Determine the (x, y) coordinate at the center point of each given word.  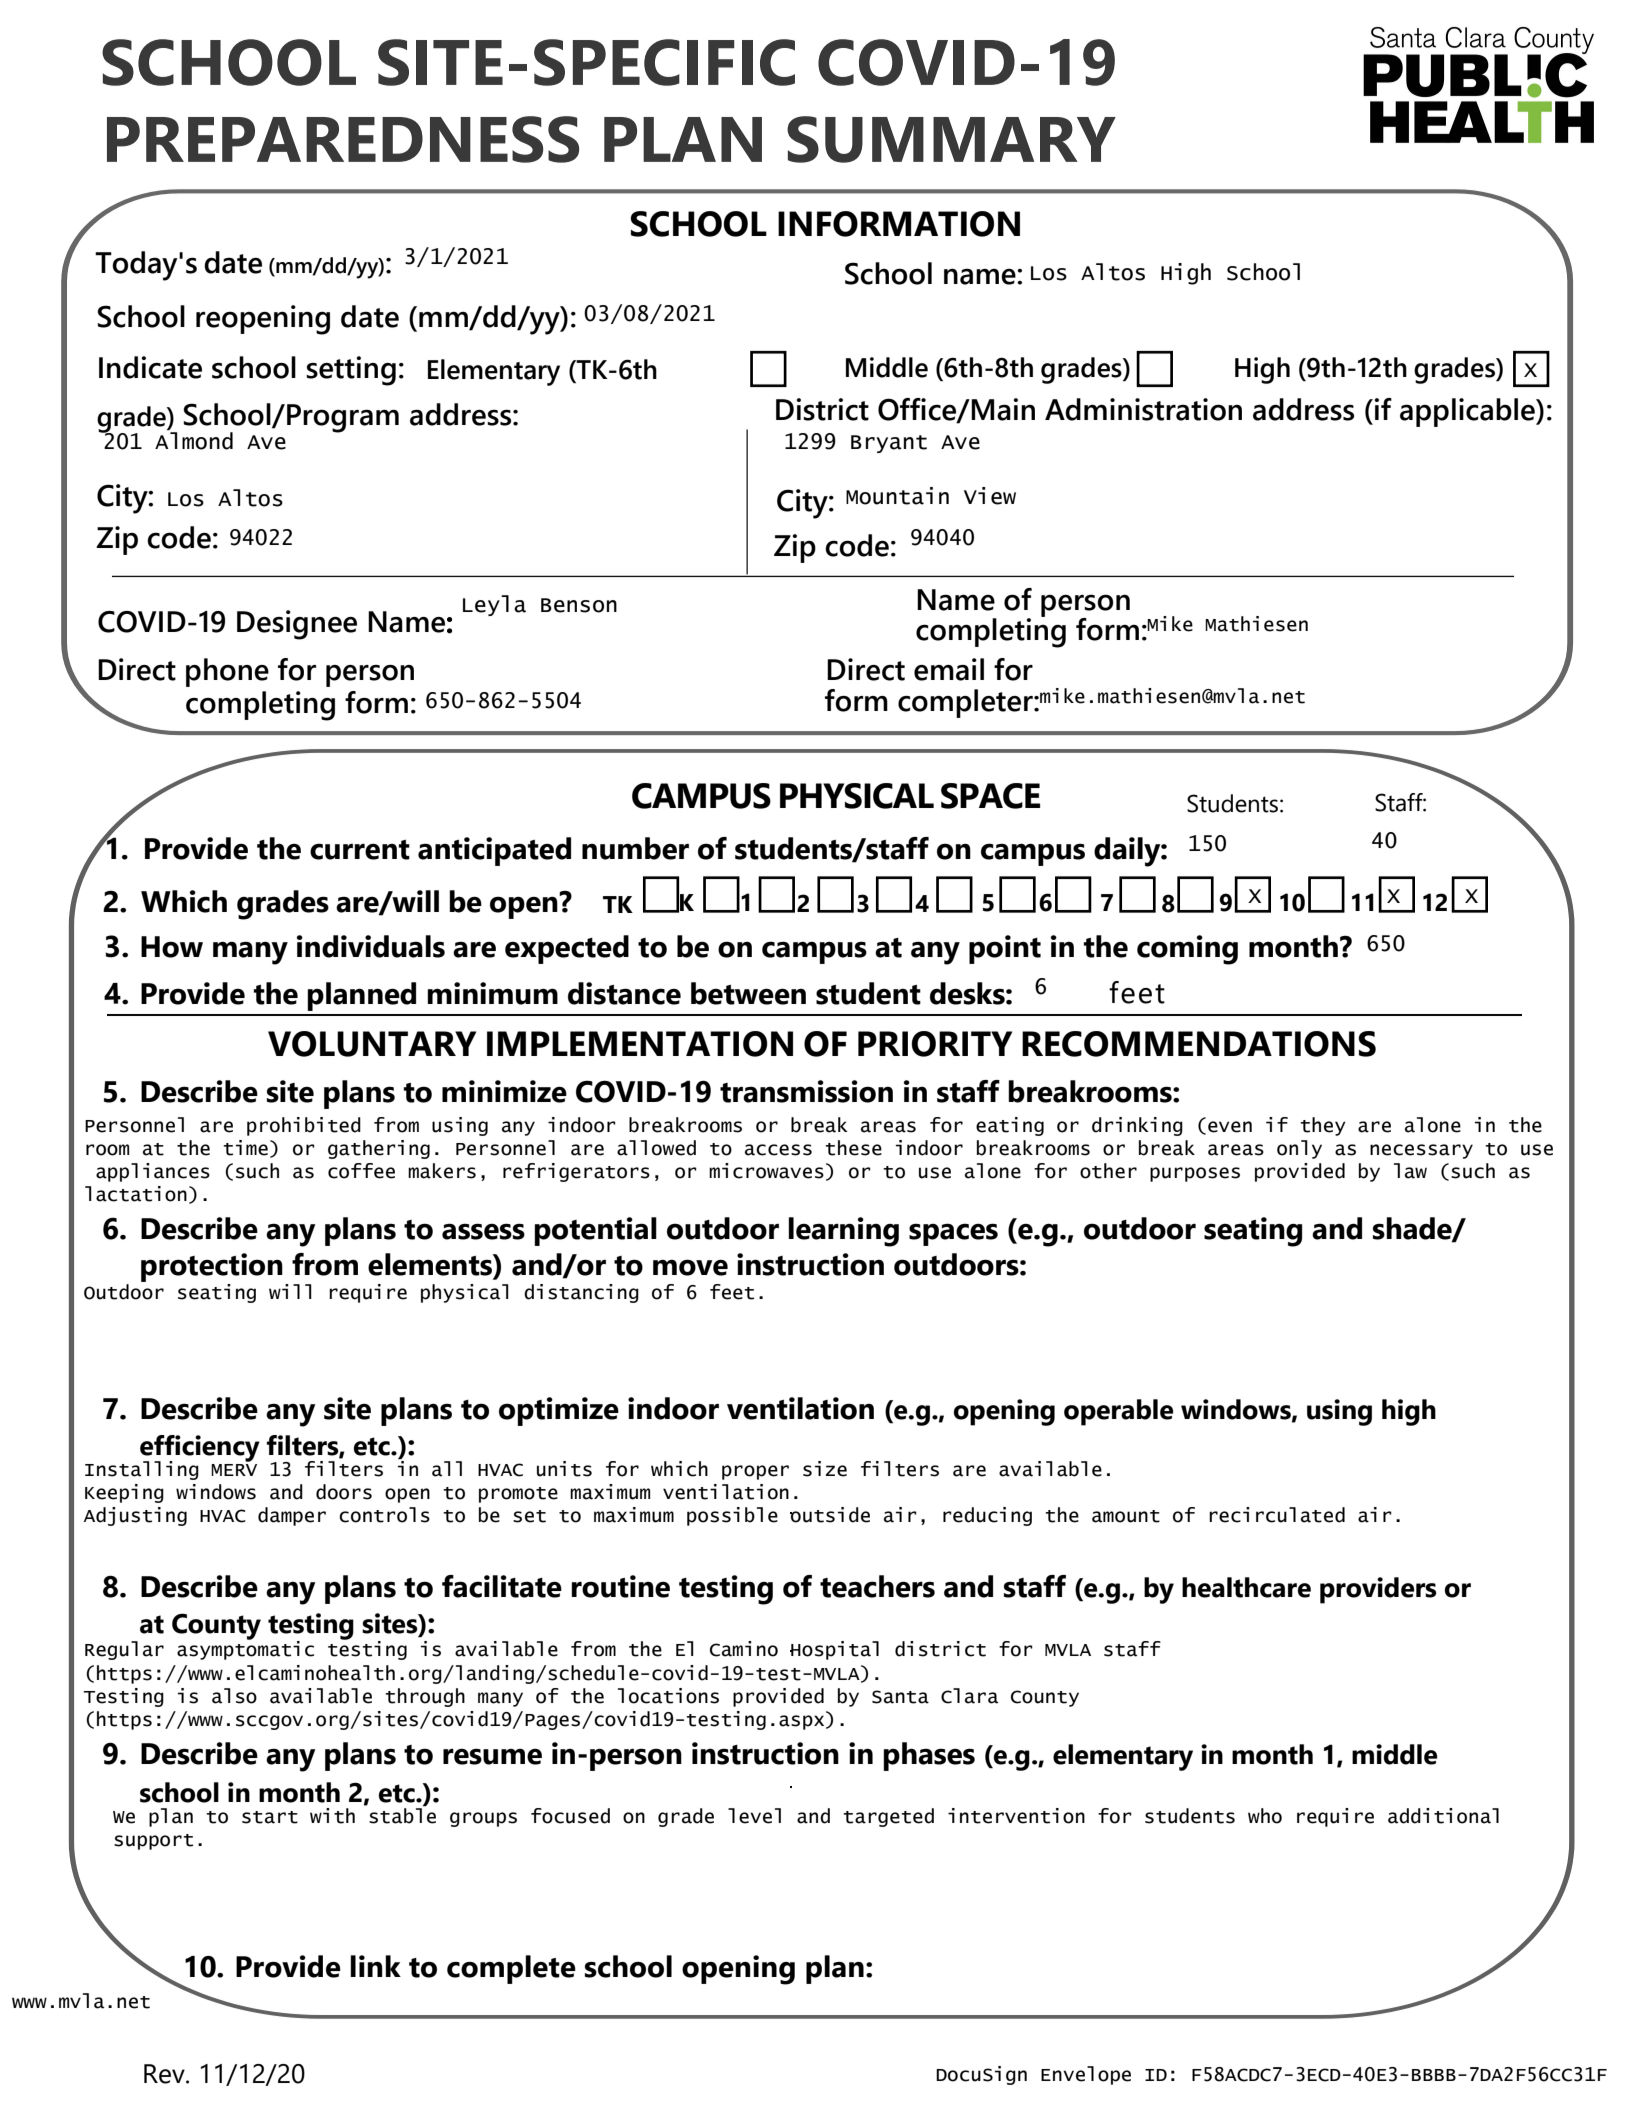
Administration (1143, 409)
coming (1187, 950)
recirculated (1277, 1515)
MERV (234, 1468)
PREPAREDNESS (343, 139)
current (360, 850)
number (635, 848)
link (375, 1966)
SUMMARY (951, 139)
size (825, 1469)
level (754, 1816)
